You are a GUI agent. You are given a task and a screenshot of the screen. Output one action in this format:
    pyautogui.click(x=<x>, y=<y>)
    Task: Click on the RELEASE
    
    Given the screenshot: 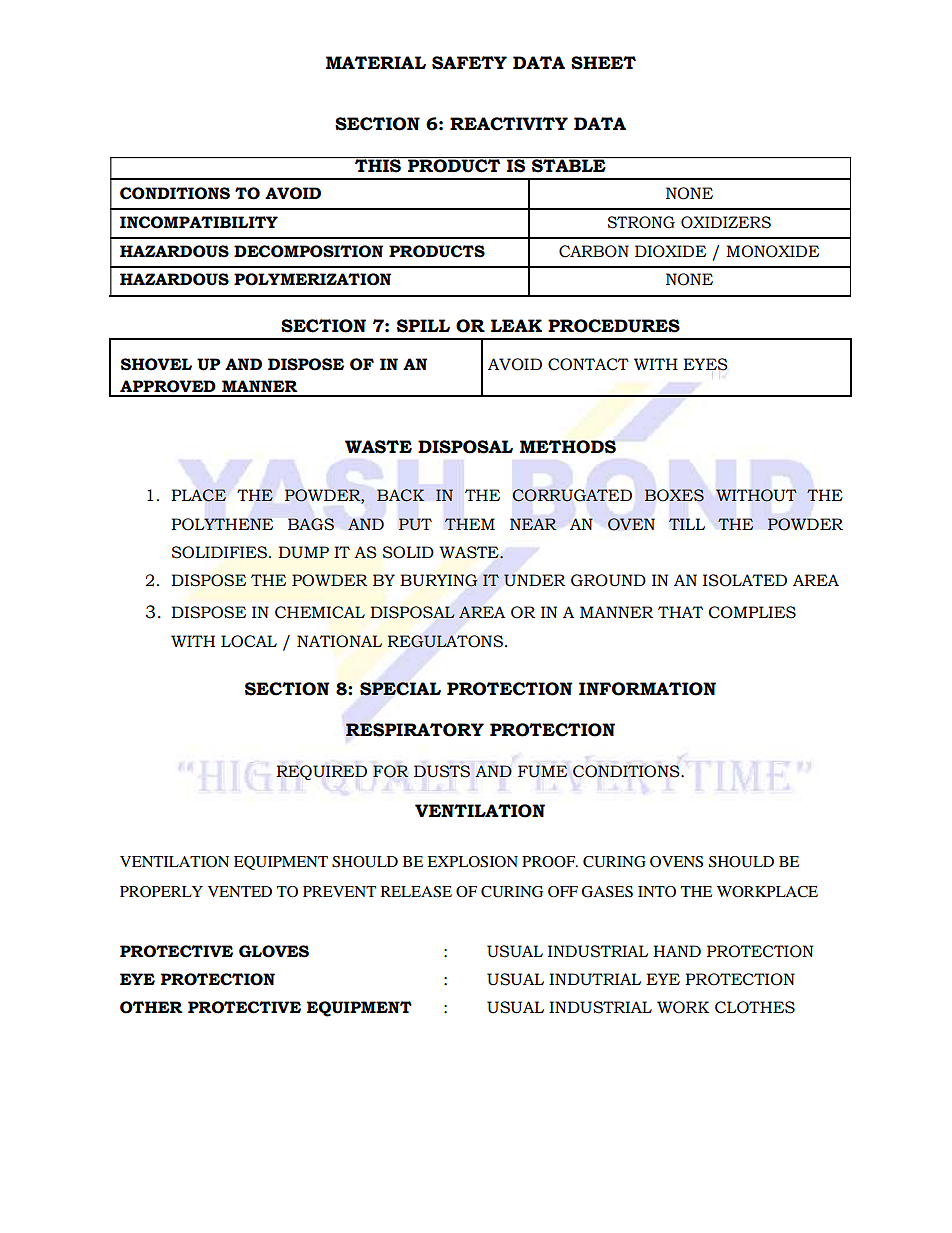 What is the action you would take?
    pyautogui.click(x=416, y=892)
